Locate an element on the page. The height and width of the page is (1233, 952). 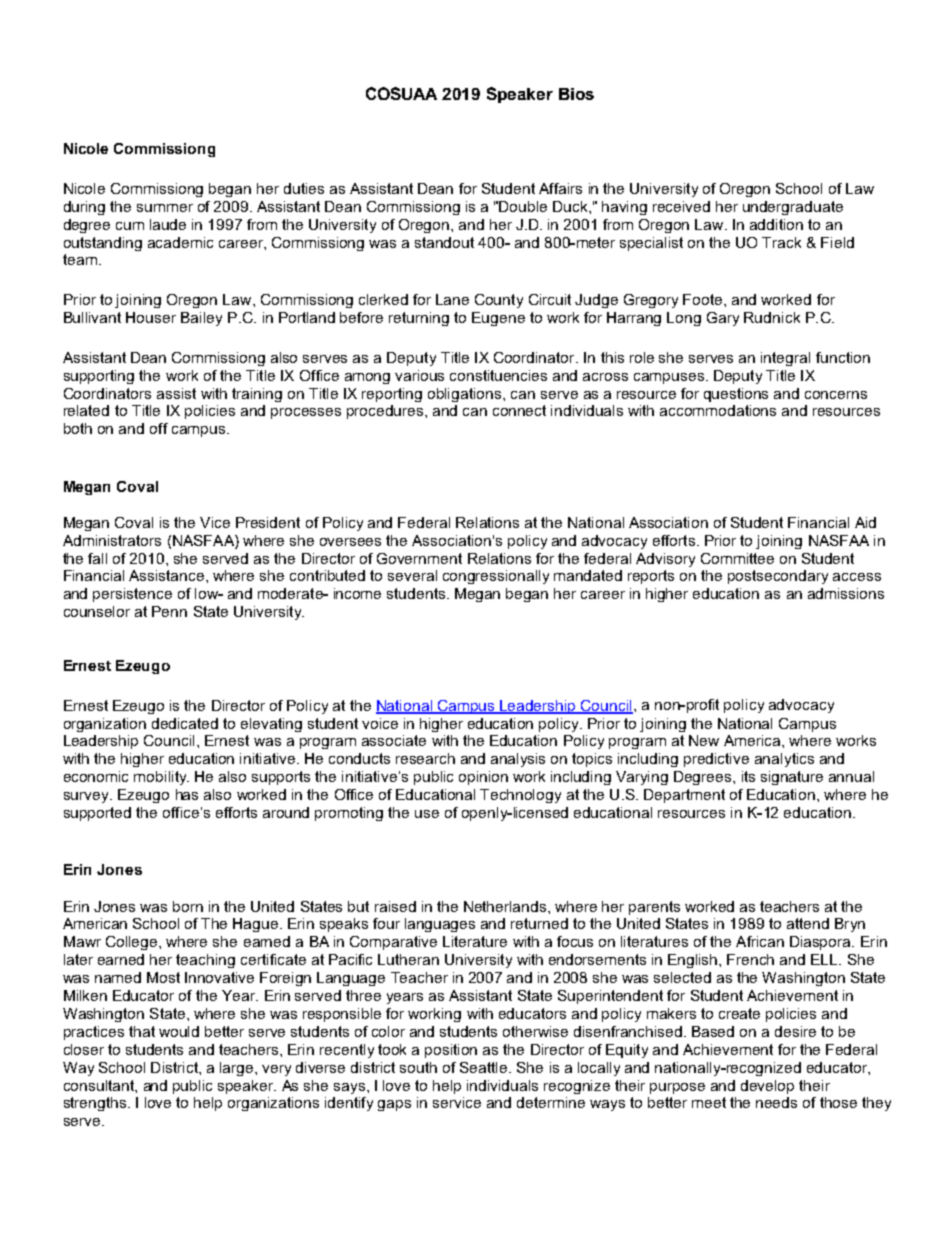
Bios is located at coordinates (576, 94).
